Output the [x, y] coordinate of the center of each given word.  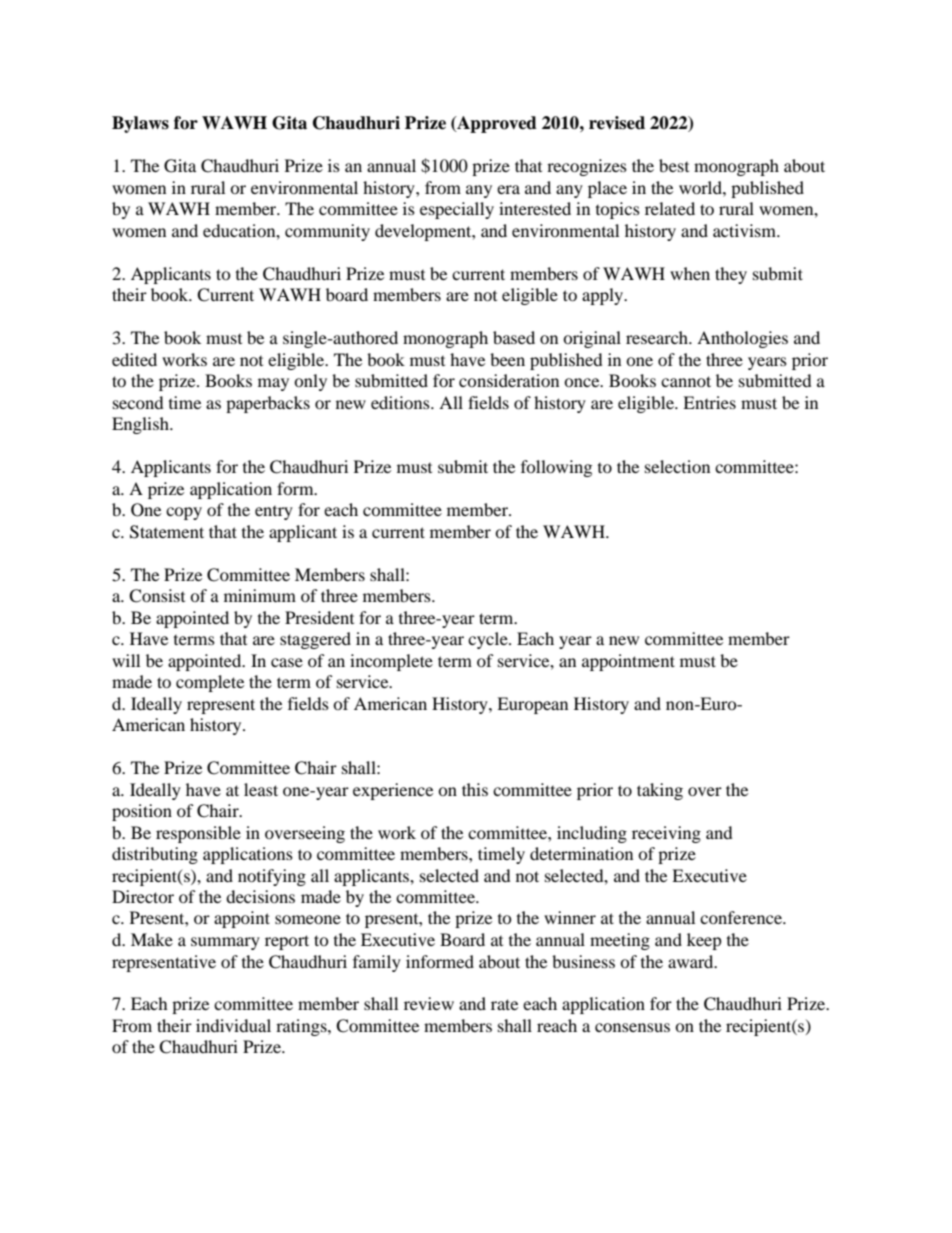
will [126, 660]
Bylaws [140, 124]
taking [660, 791]
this [475, 789]
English [141, 425]
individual [233, 1025]
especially [457, 210]
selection [677, 466]
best [674, 165]
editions [401, 402]
